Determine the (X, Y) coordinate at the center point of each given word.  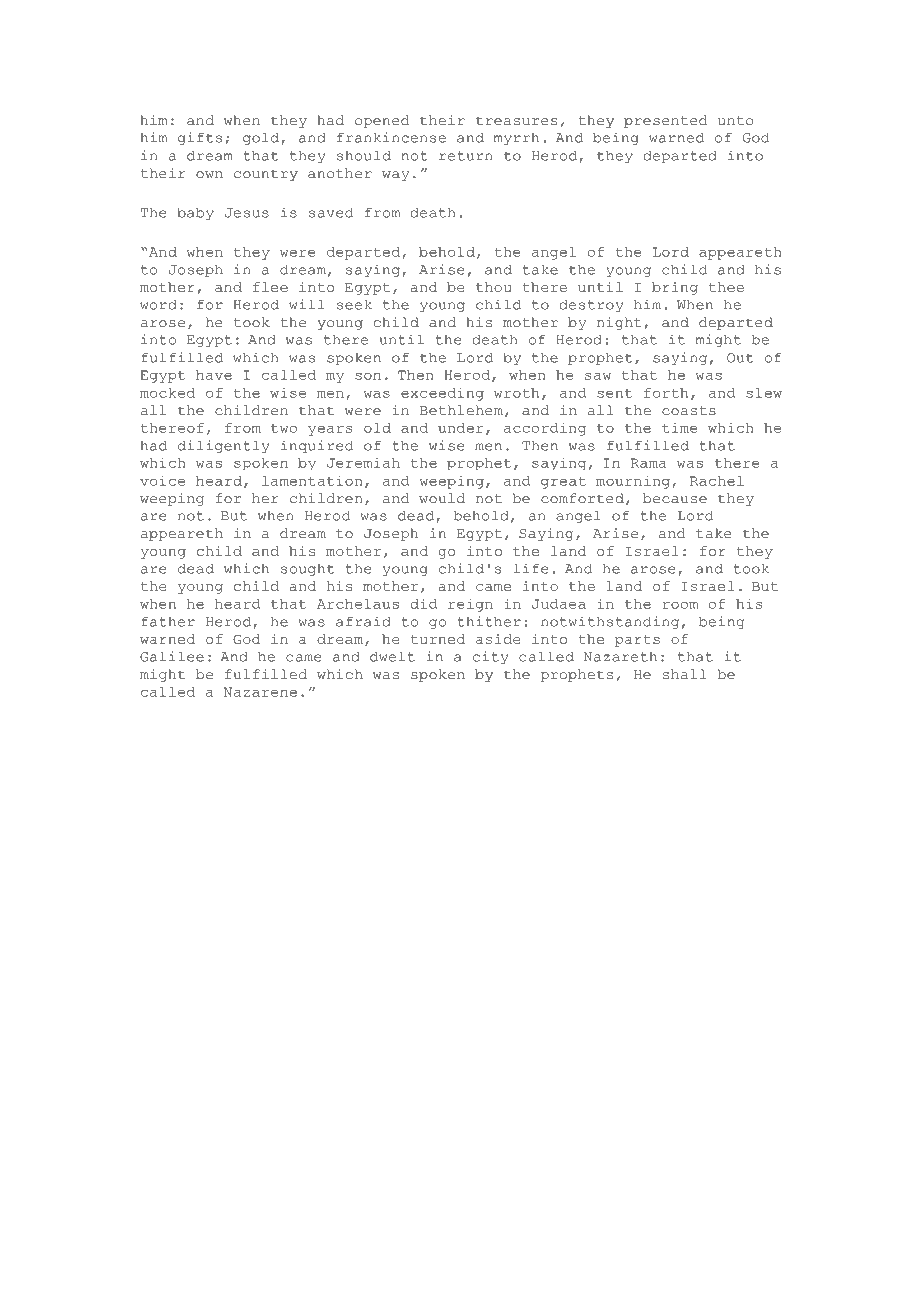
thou (493, 287)
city (490, 657)
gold (261, 138)
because (675, 498)
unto (735, 121)
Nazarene (260, 692)
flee (270, 287)
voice (162, 480)
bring (675, 288)
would (442, 498)
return (466, 156)
